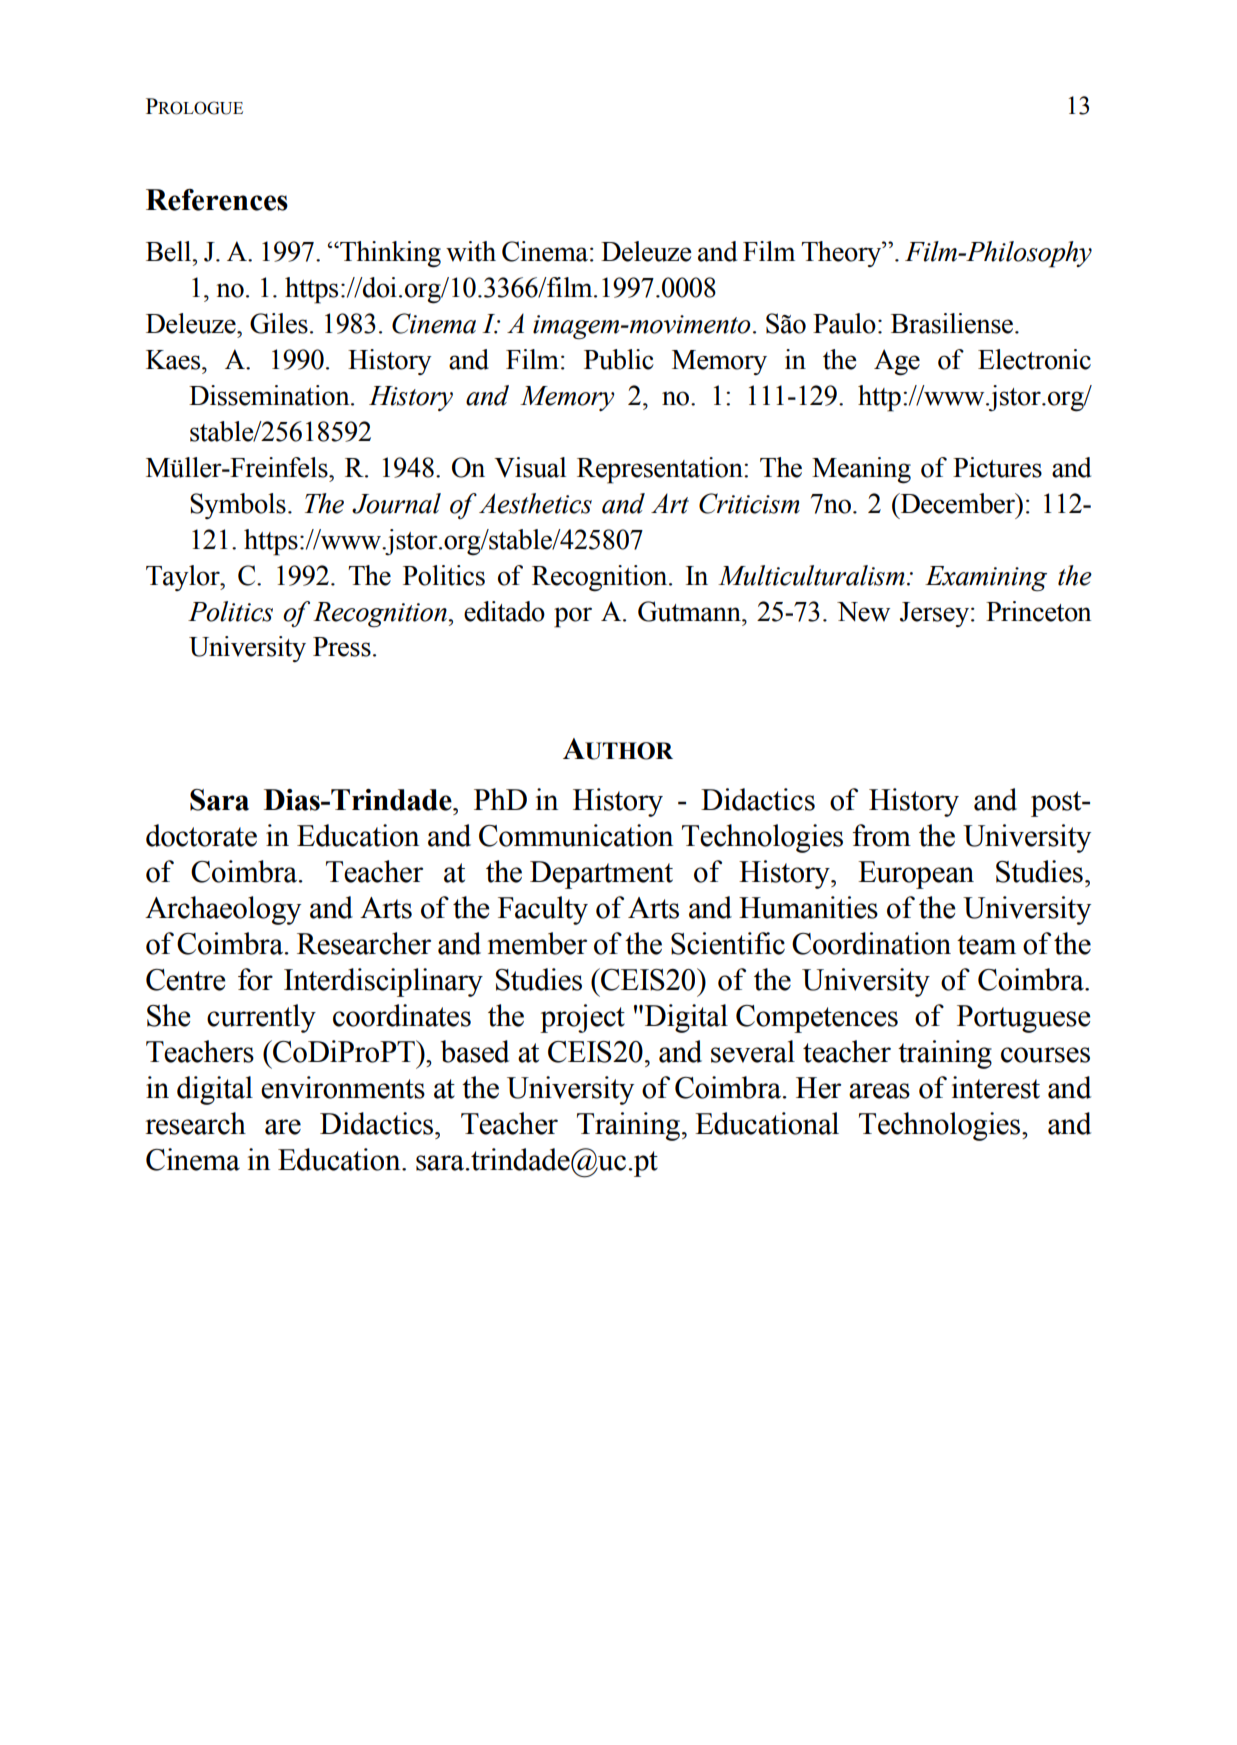 This screenshot has height=1745, width=1237. I want to click on with, so click(471, 251).
